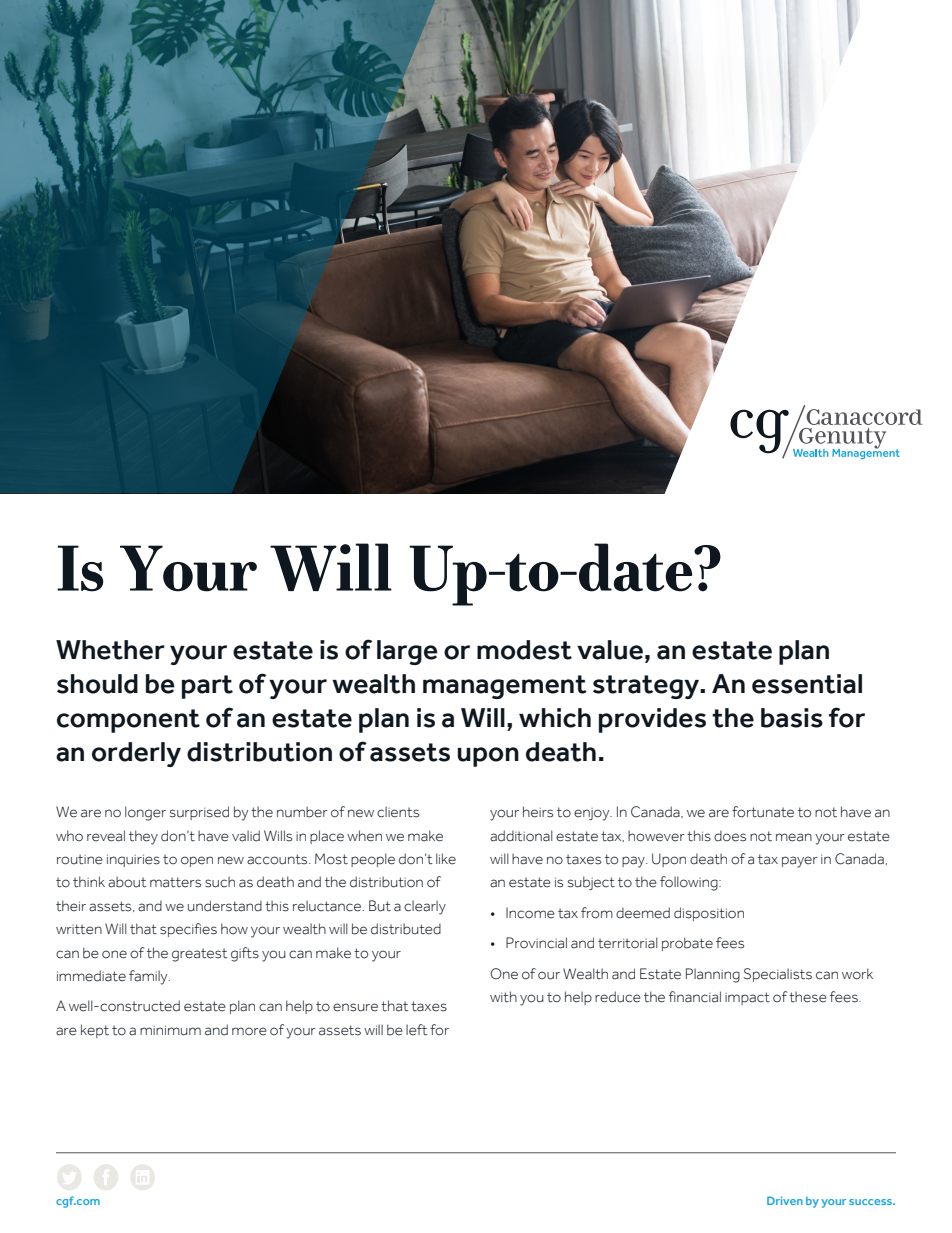  Describe the element at coordinates (807, 684) in the screenshot. I see `essential` at that location.
